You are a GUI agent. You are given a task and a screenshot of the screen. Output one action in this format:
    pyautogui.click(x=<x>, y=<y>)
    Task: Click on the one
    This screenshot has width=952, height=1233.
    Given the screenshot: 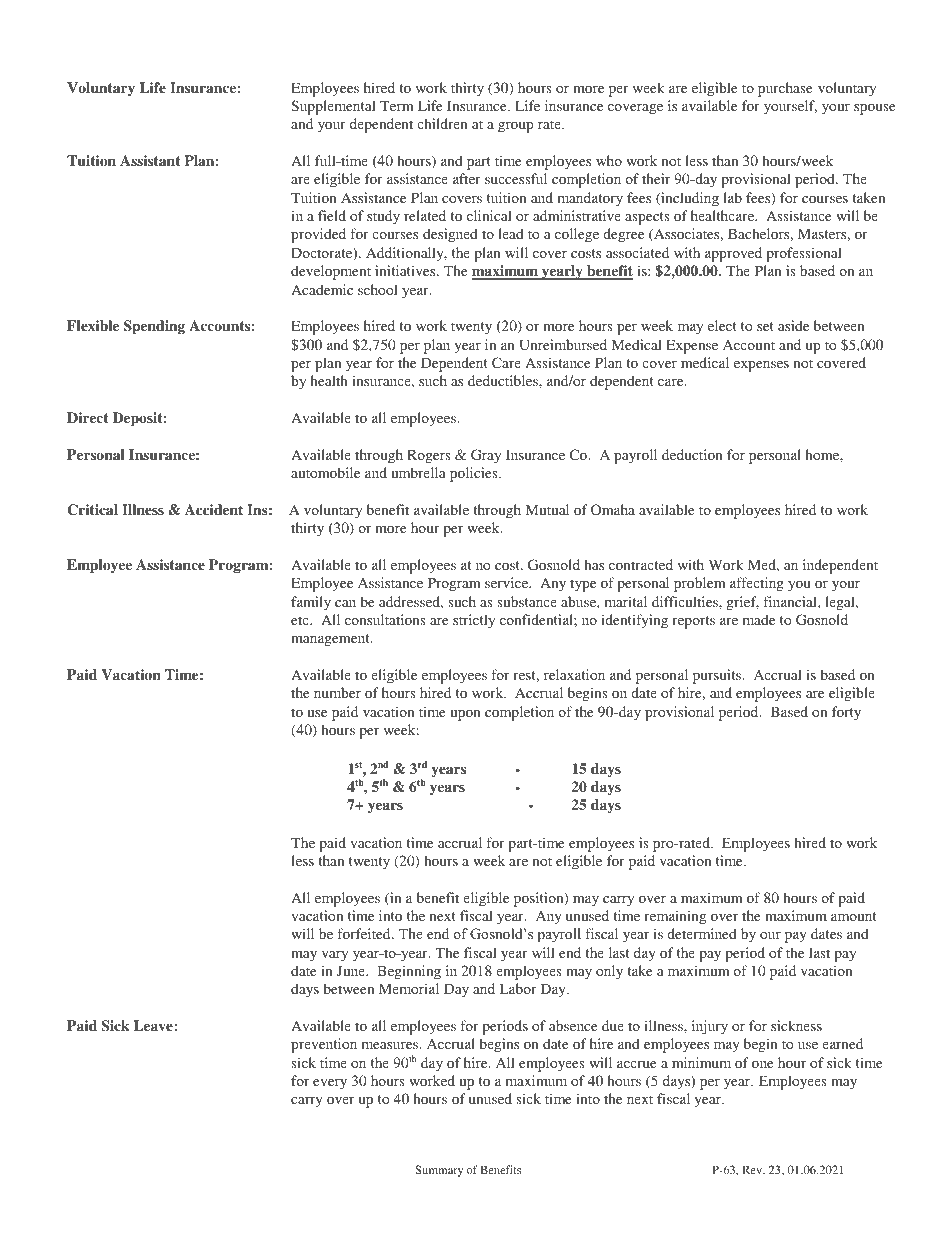 What is the action you would take?
    pyautogui.click(x=762, y=1064)
